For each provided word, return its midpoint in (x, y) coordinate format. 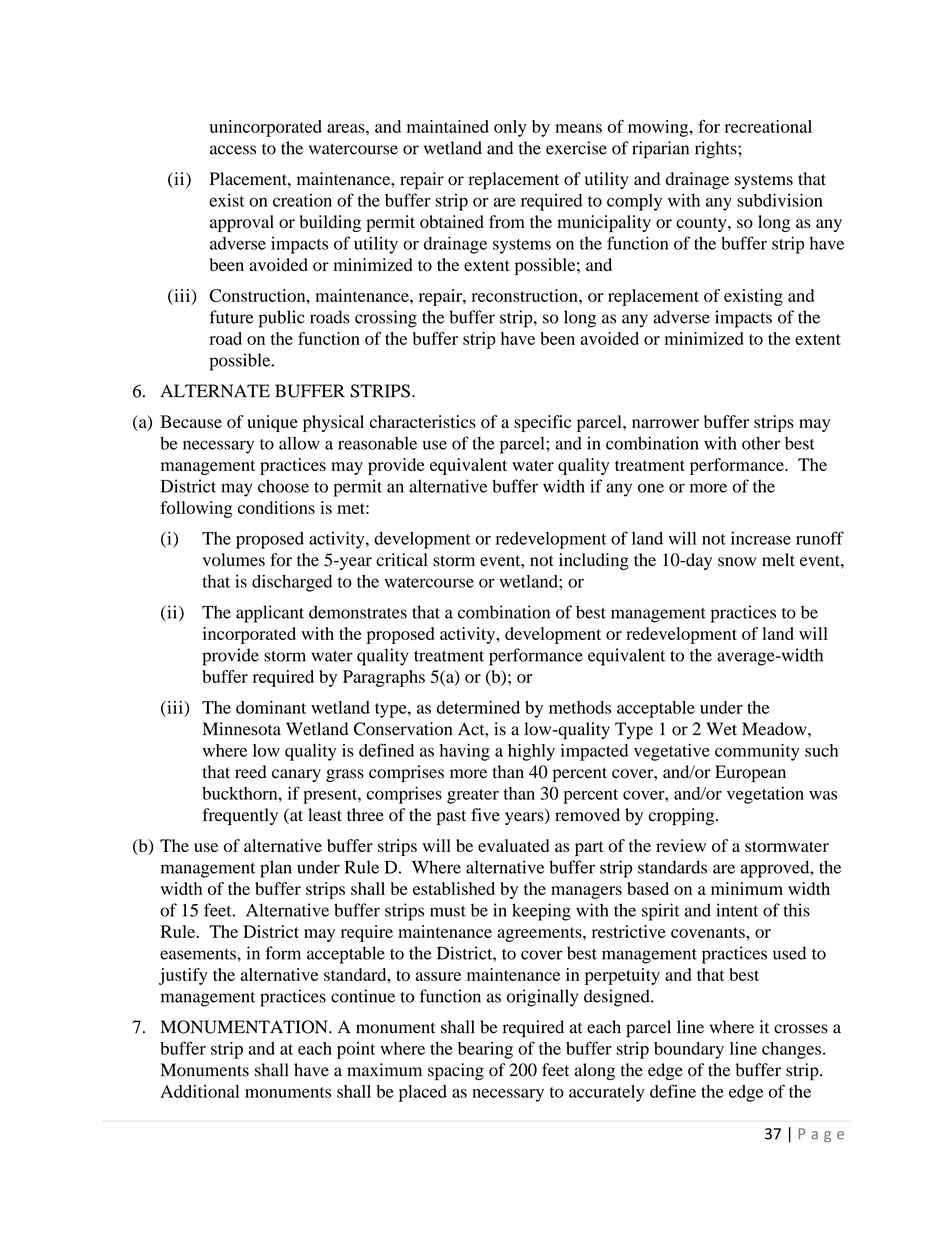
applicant (270, 614)
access (233, 150)
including (594, 561)
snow (737, 562)
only (510, 128)
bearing (485, 1050)
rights (717, 150)
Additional (200, 1091)
